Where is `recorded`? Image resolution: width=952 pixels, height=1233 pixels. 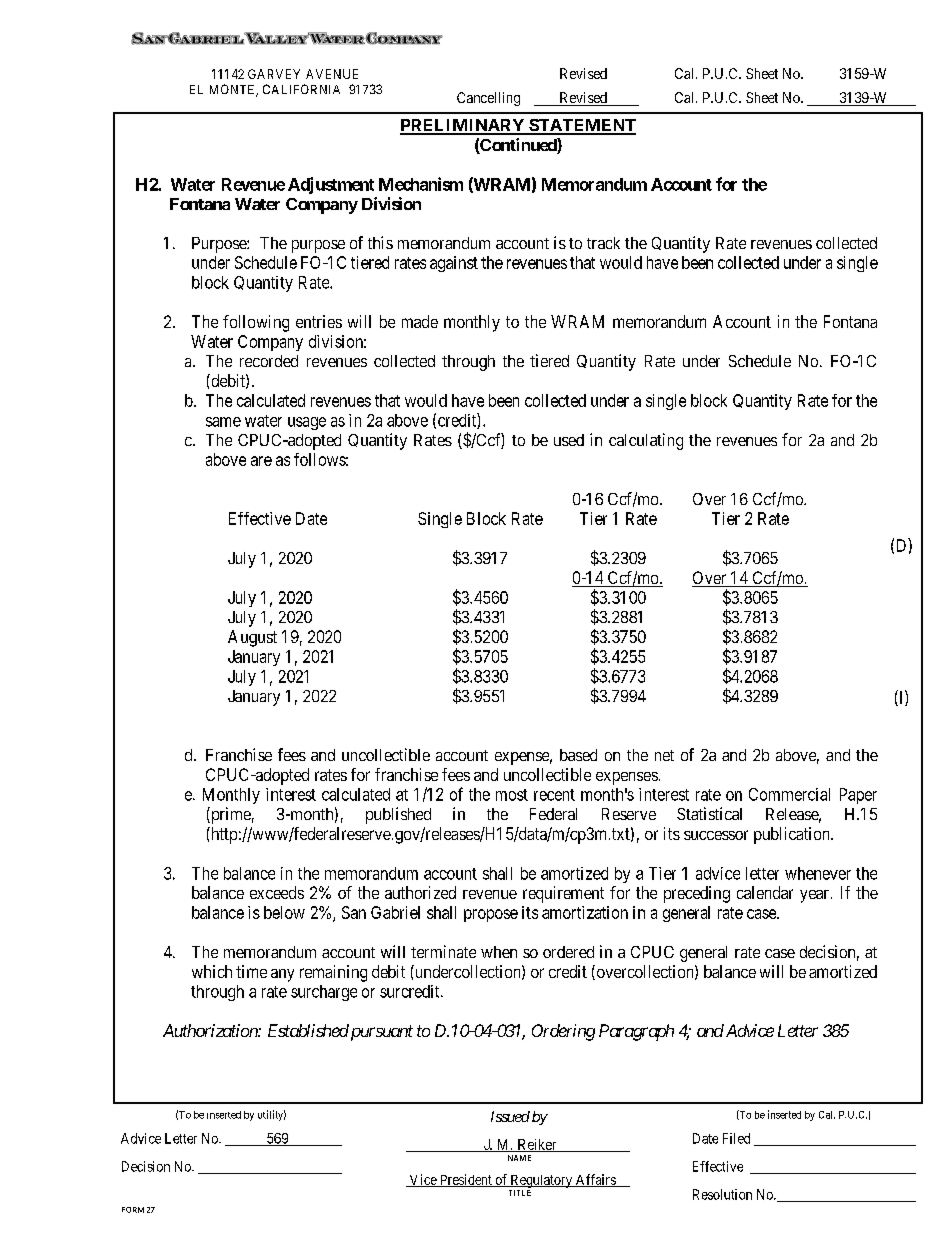
recorded is located at coordinates (269, 361).
